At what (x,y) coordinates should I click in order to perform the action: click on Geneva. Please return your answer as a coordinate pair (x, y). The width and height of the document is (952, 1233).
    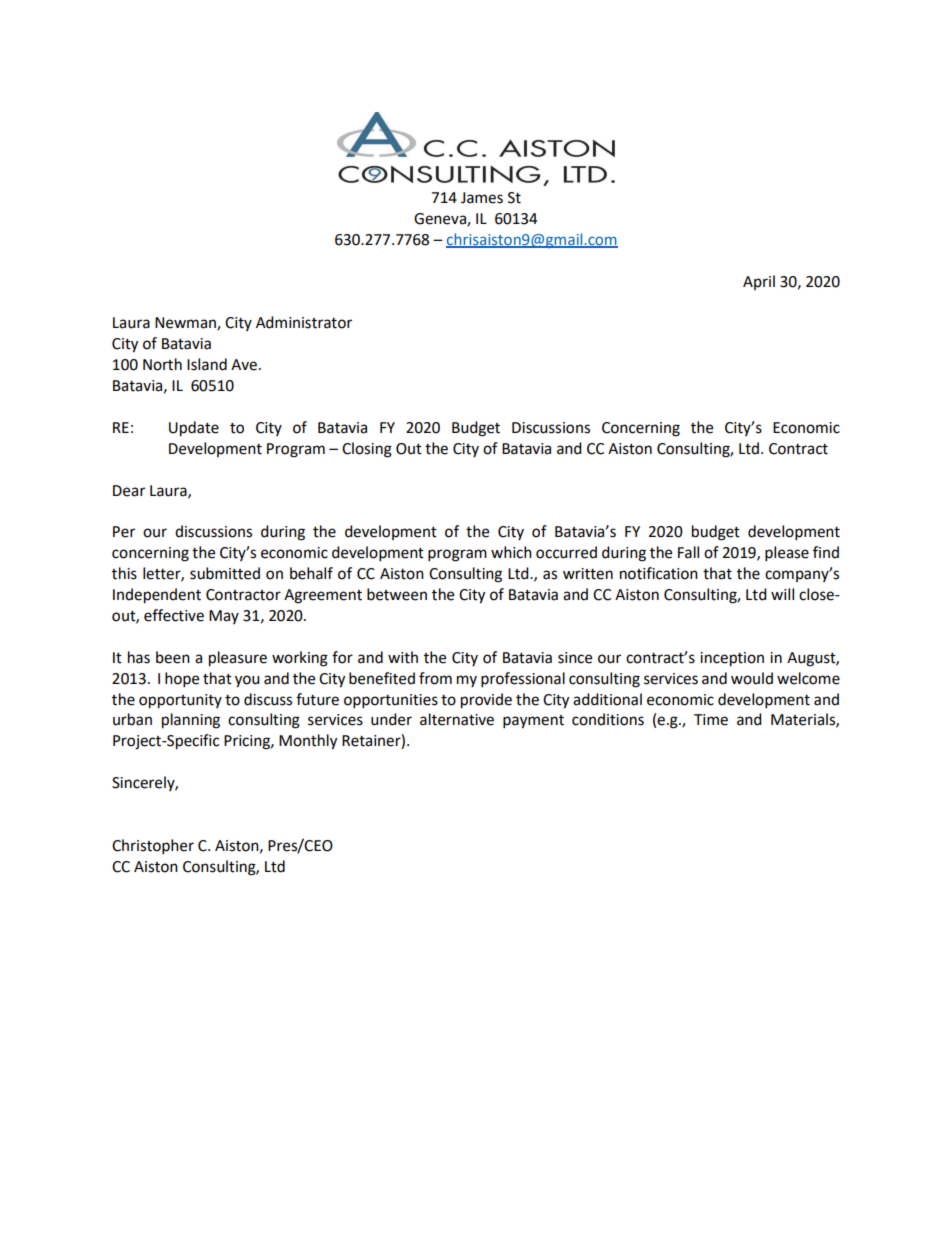
    Looking at the image, I should click on (441, 220).
